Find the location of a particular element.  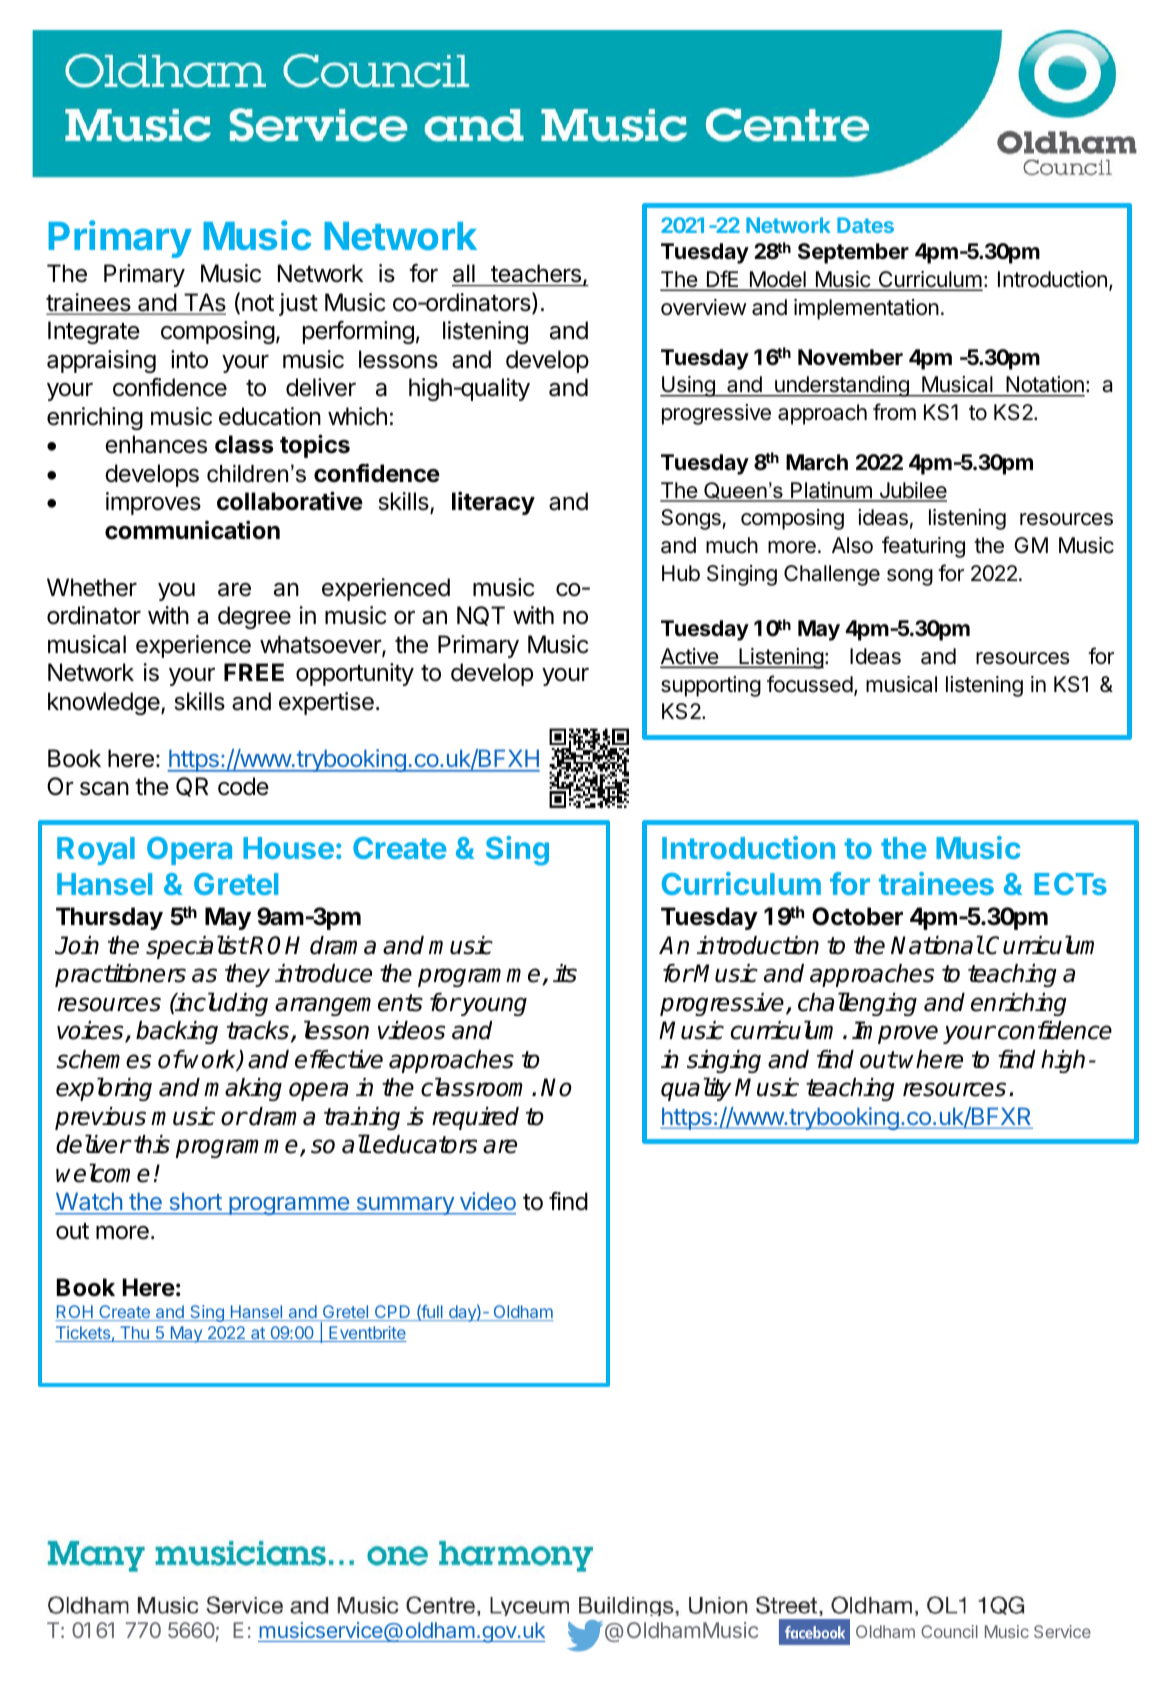

Hub is located at coordinates (681, 573).
